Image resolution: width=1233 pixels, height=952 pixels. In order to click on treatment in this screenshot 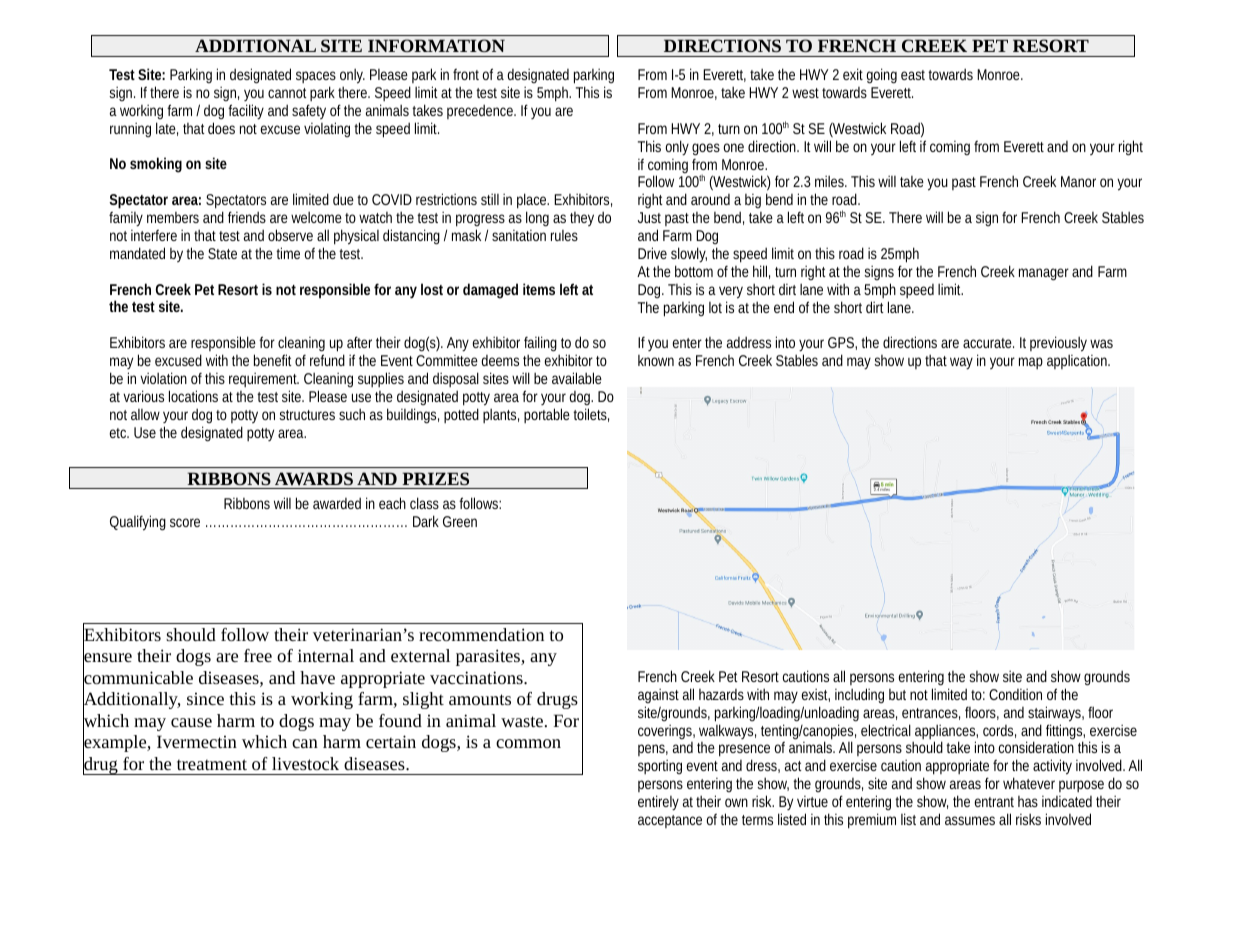, I will do `click(212, 764)`.
